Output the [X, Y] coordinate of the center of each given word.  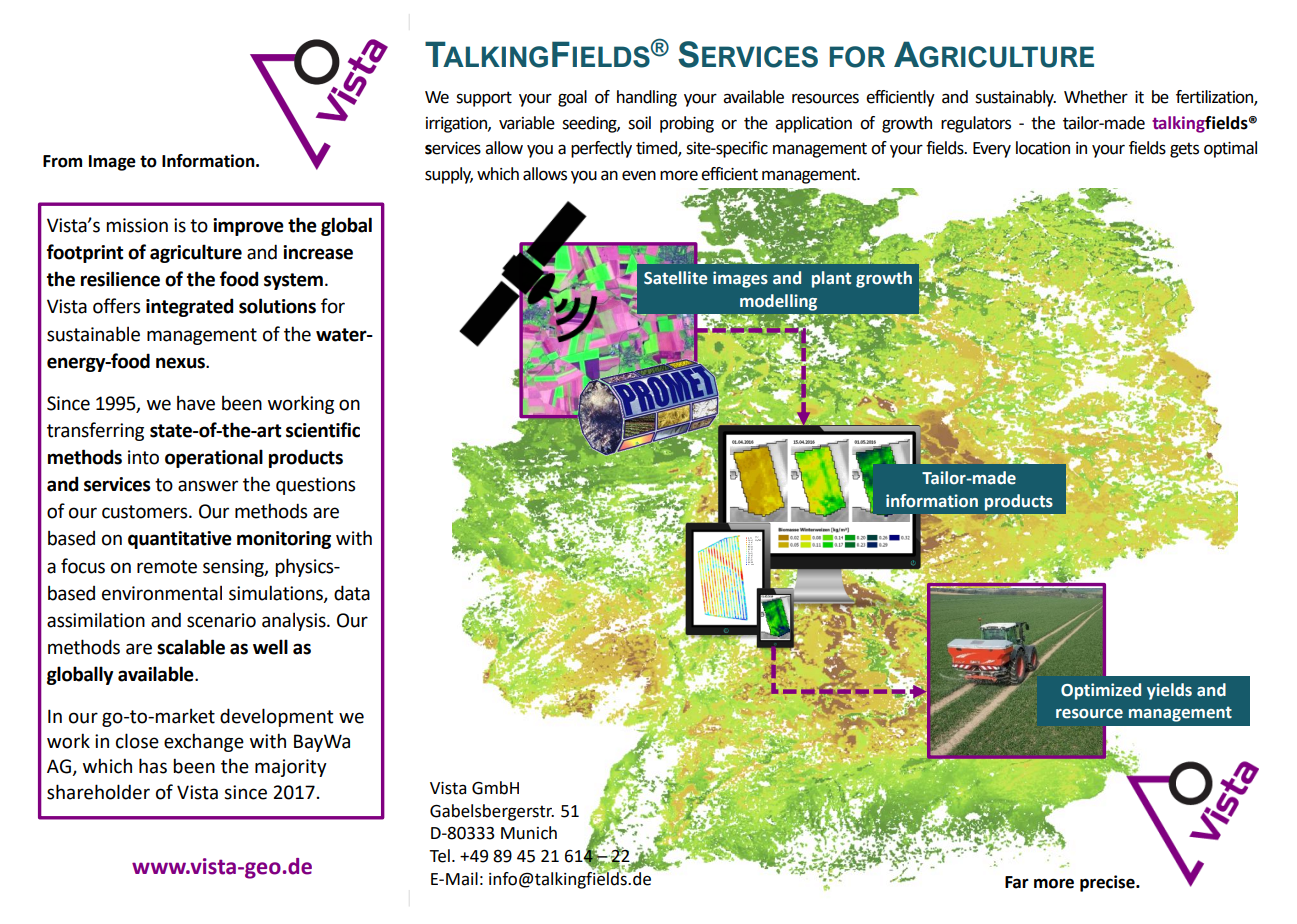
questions [315, 486]
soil [639, 123]
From [62, 161]
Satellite [676, 278]
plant [831, 279]
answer [208, 486]
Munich [529, 833]
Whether [1096, 97]
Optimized [1101, 691]
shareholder [98, 792]
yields [1169, 691]
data [352, 593]
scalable [191, 647]
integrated [189, 307]
